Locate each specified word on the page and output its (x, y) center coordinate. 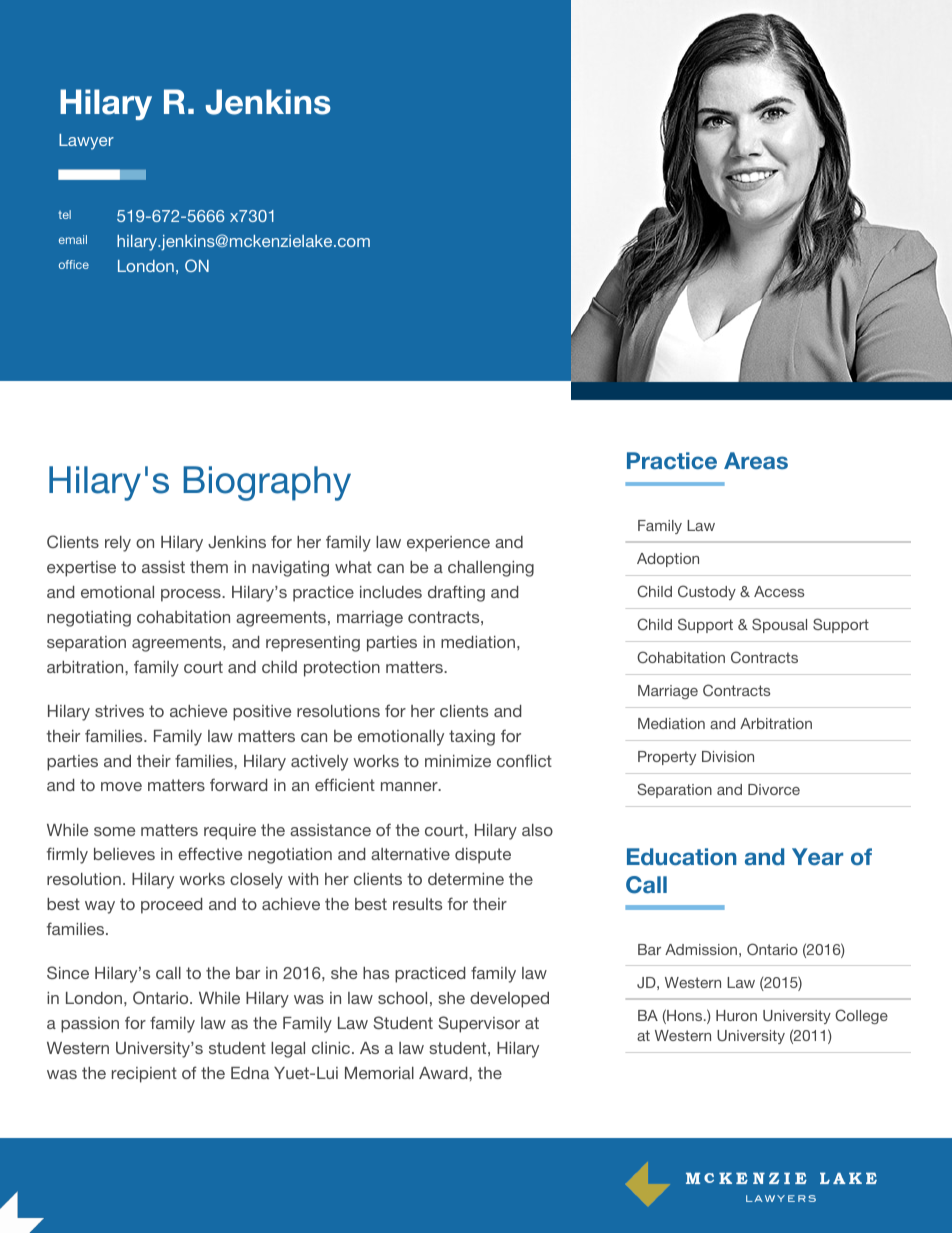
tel (64, 214)
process (192, 595)
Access (779, 591)
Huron (736, 1015)
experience (448, 544)
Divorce (774, 789)
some (114, 831)
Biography (267, 483)
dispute (483, 856)
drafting (456, 593)
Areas (756, 461)
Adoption (668, 560)
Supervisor (479, 1024)
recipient (144, 1075)
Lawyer (86, 142)
